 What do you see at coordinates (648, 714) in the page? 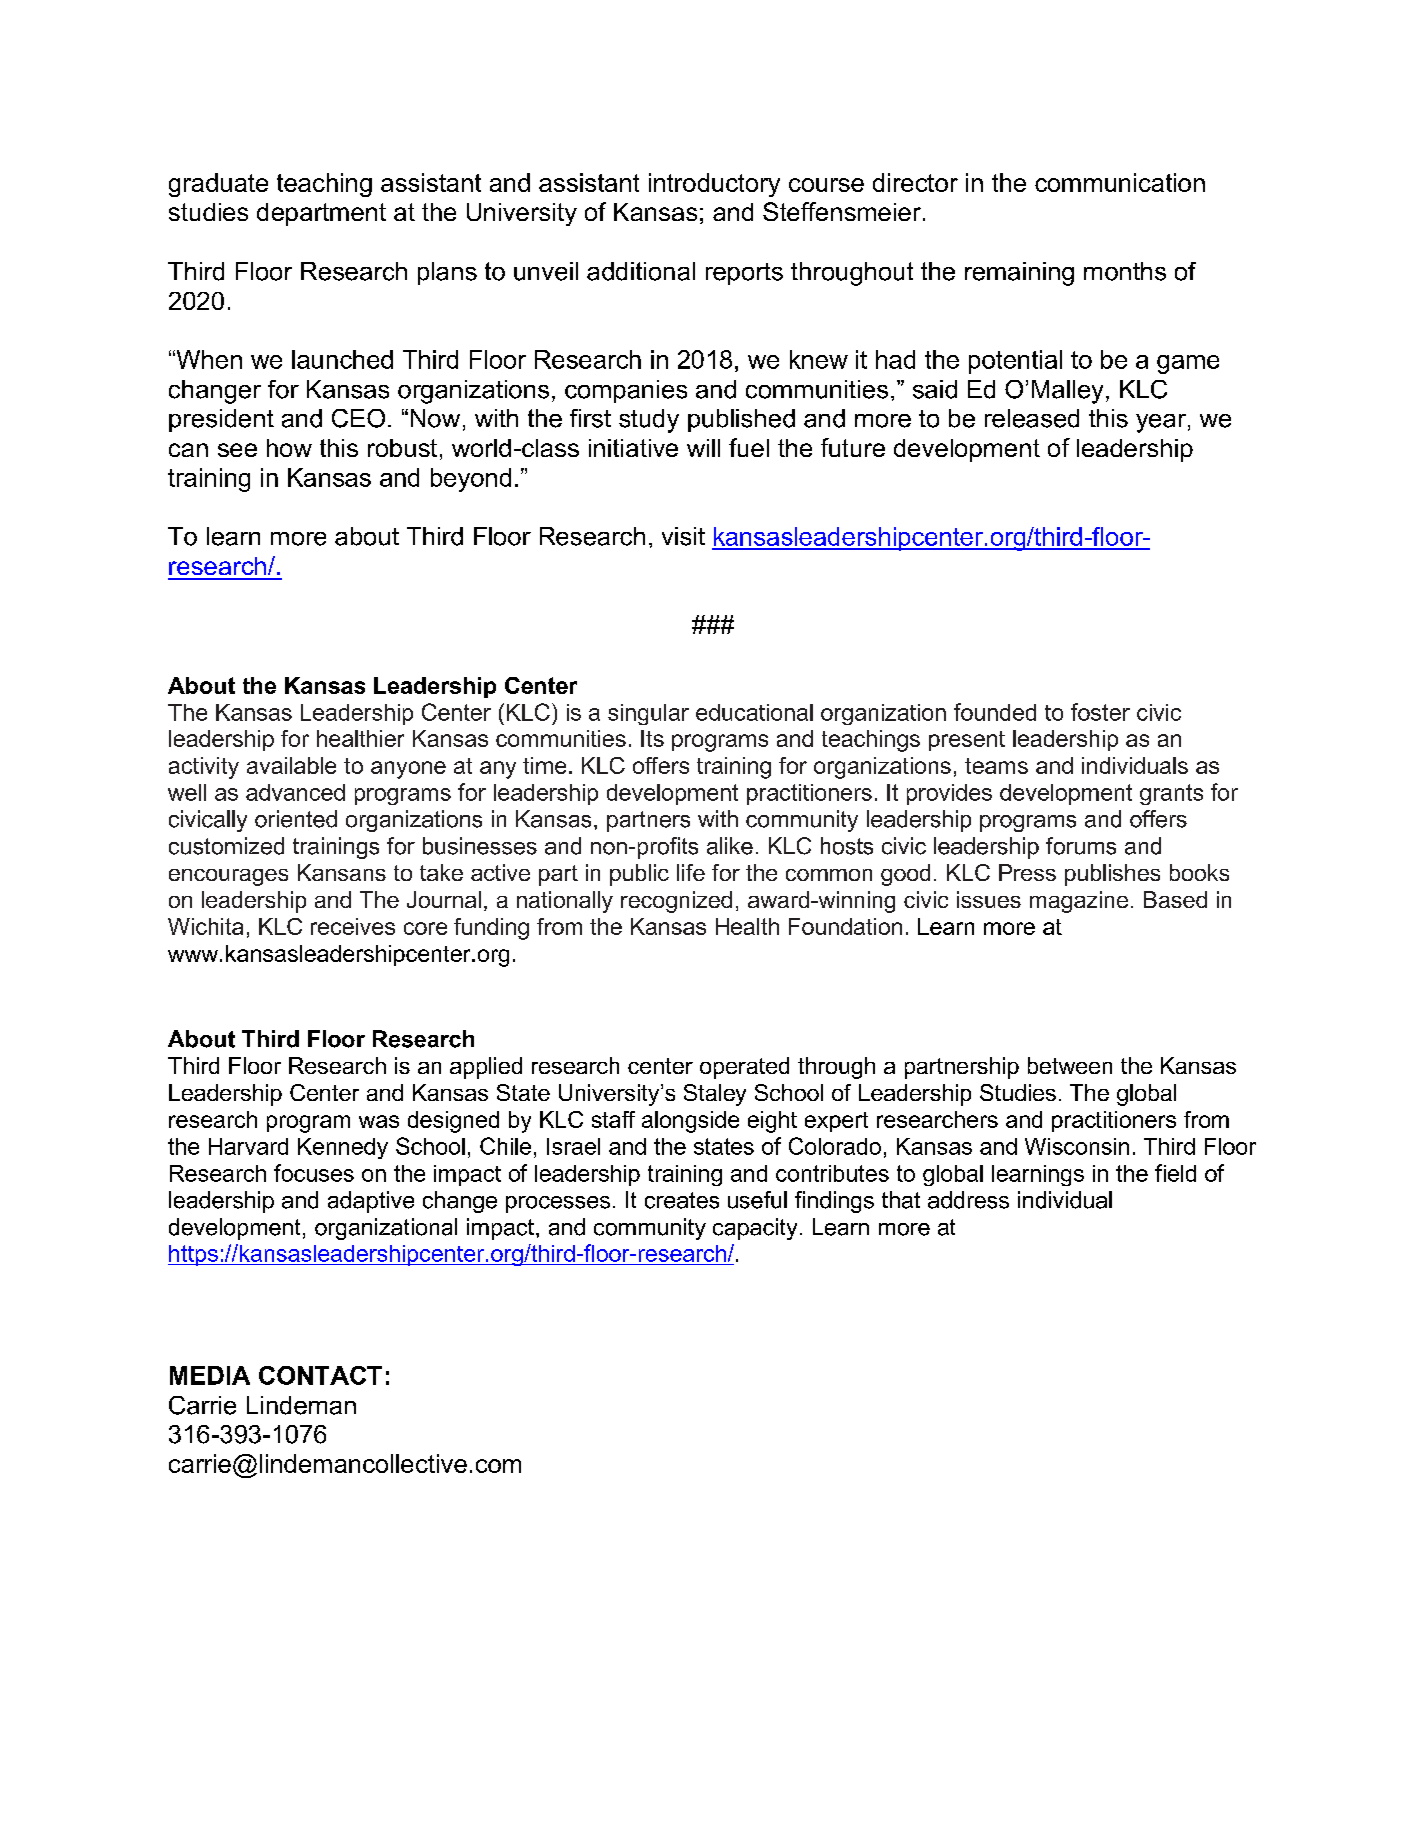
I see `singular` at bounding box center [648, 714].
